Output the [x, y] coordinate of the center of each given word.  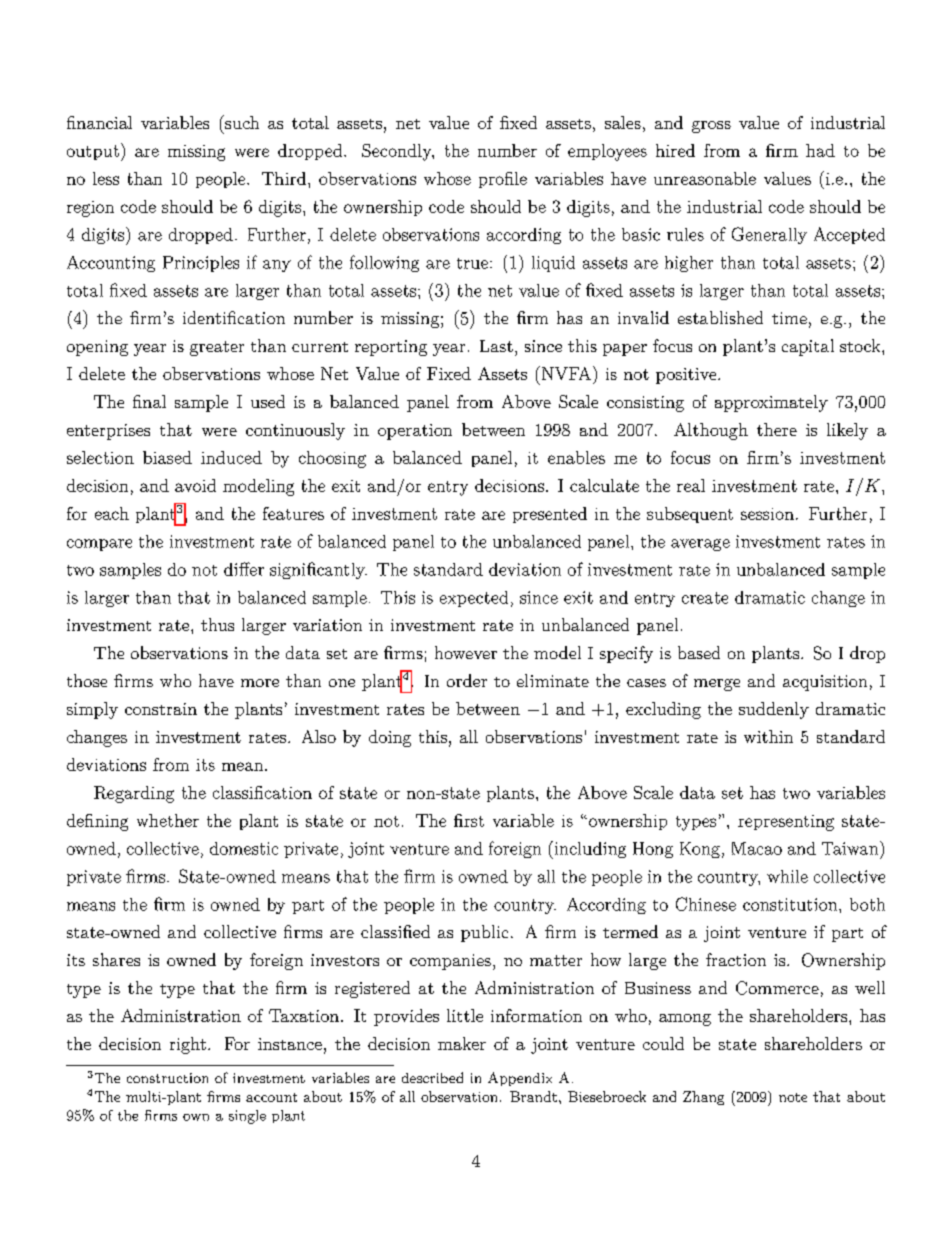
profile [503, 180]
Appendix [520, 1079]
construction [167, 1078]
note [793, 1097]
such [241, 122]
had [820, 150]
